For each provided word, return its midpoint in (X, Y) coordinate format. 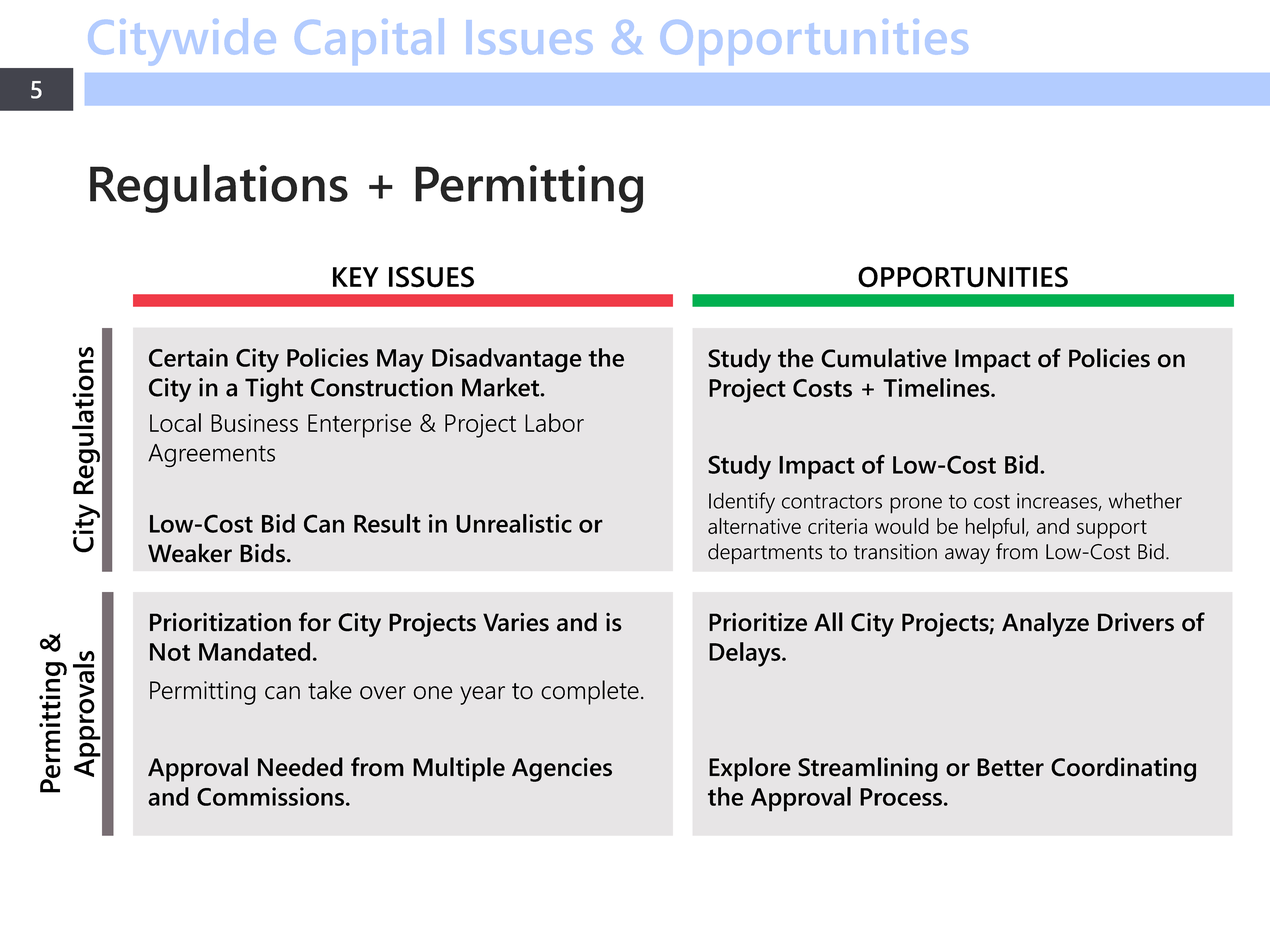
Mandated (254, 651)
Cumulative (884, 358)
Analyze (1045, 624)
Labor (554, 422)
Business (254, 423)
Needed (300, 767)
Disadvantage (507, 360)
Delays (746, 654)
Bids (262, 553)
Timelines (937, 387)
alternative (754, 526)
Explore (750, 769)
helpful (995, 528)
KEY (356, 277)
